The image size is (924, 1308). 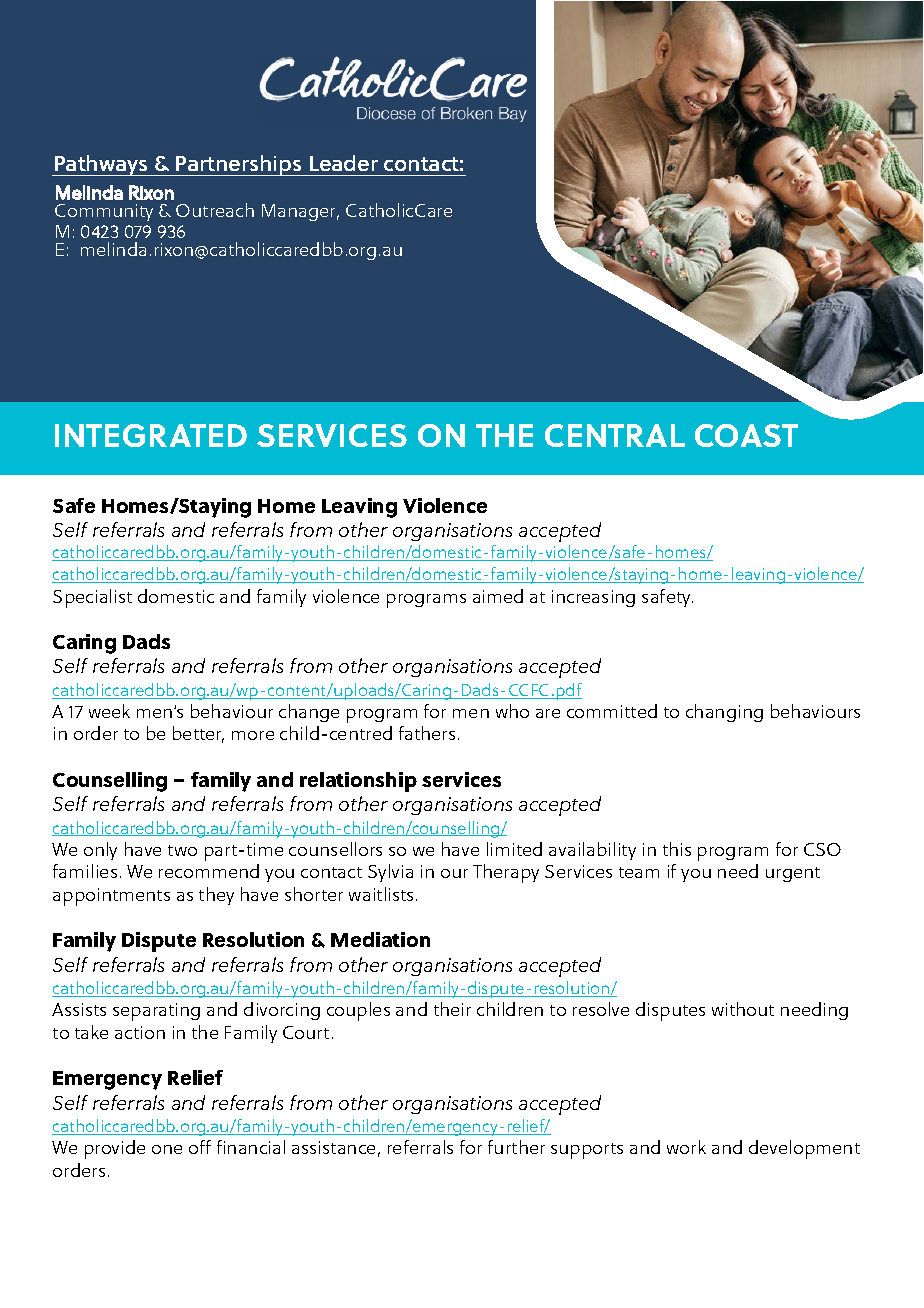 I want to click on Outreach, so click(x=215, y=210).
